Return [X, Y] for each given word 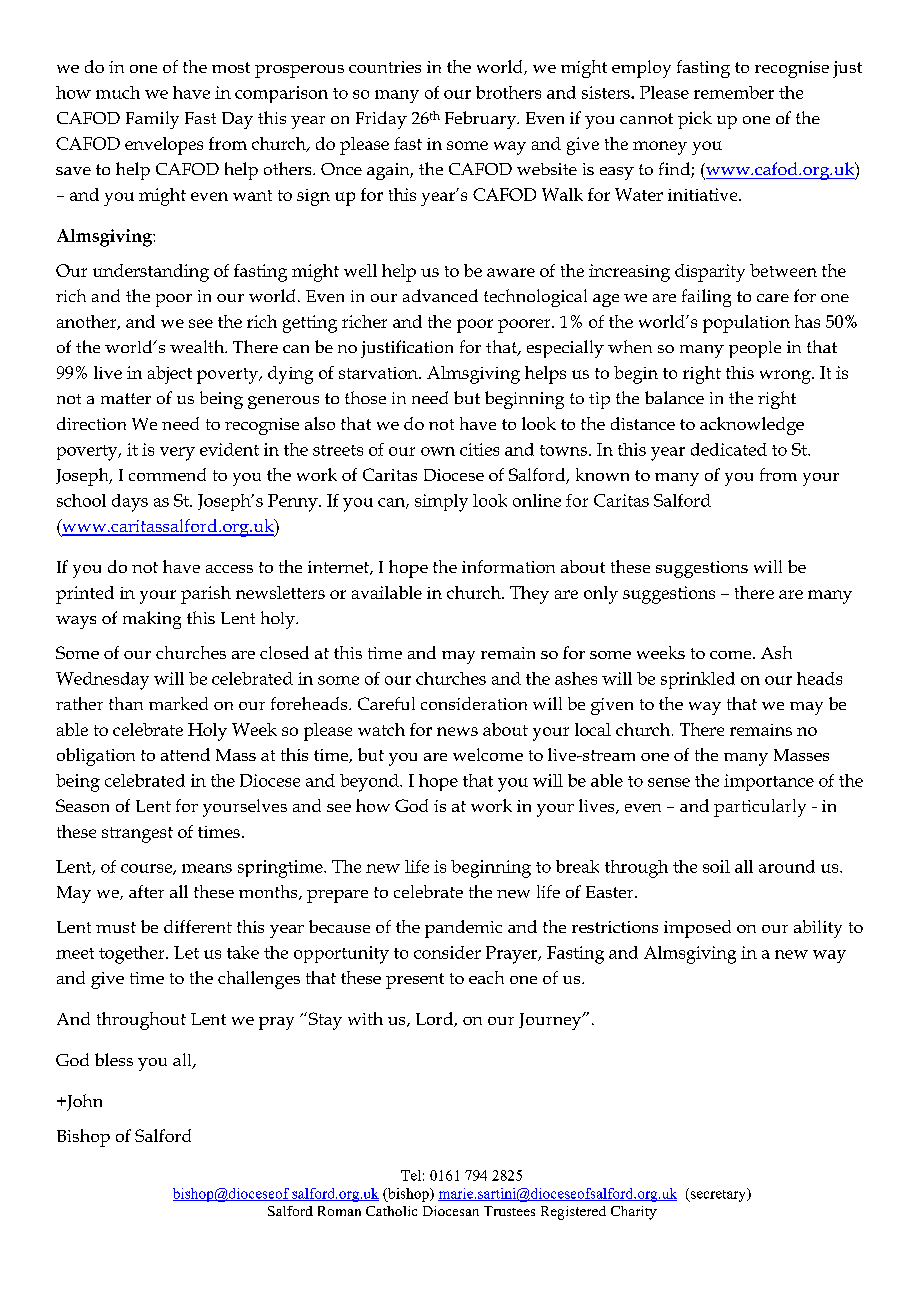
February [481, 120]
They [529, 595]
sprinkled [698, 680]
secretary [718, 1195]
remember [734, 92]
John [83, 1102]
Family [152, 120]
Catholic [391, 1211]
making [152, 620]
